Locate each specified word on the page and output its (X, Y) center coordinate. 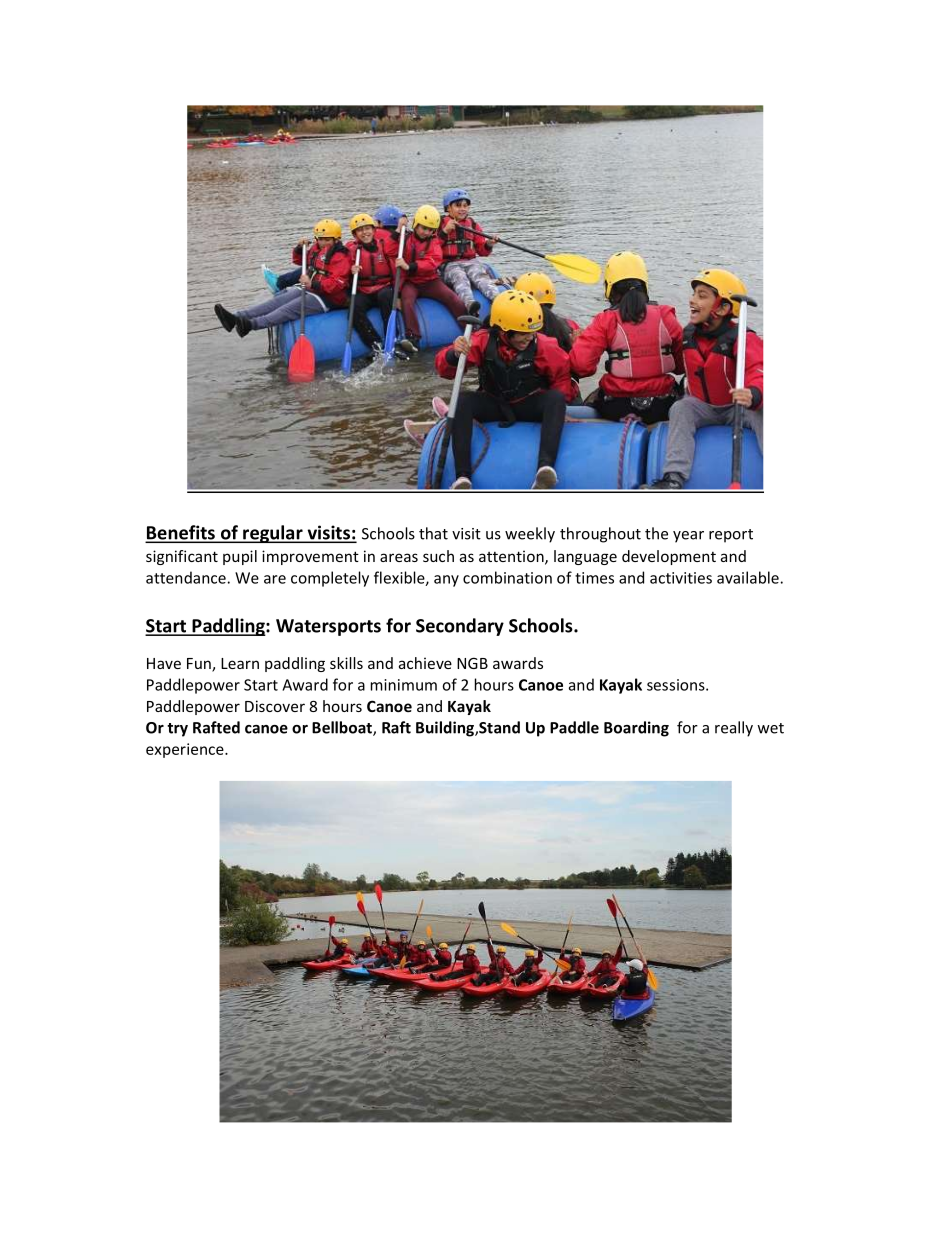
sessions (677, 685)
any (446, 581)
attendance (186, 577)
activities (681, 578)
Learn (240, 663)
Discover (275, 706)
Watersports (328, 627)
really (734, 729)
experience (186, 750)
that (433, 533)
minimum (404, 685)
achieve (425, 663)
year (688, 537)
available (748, 577)
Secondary (460, 627)
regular (273, 534)
